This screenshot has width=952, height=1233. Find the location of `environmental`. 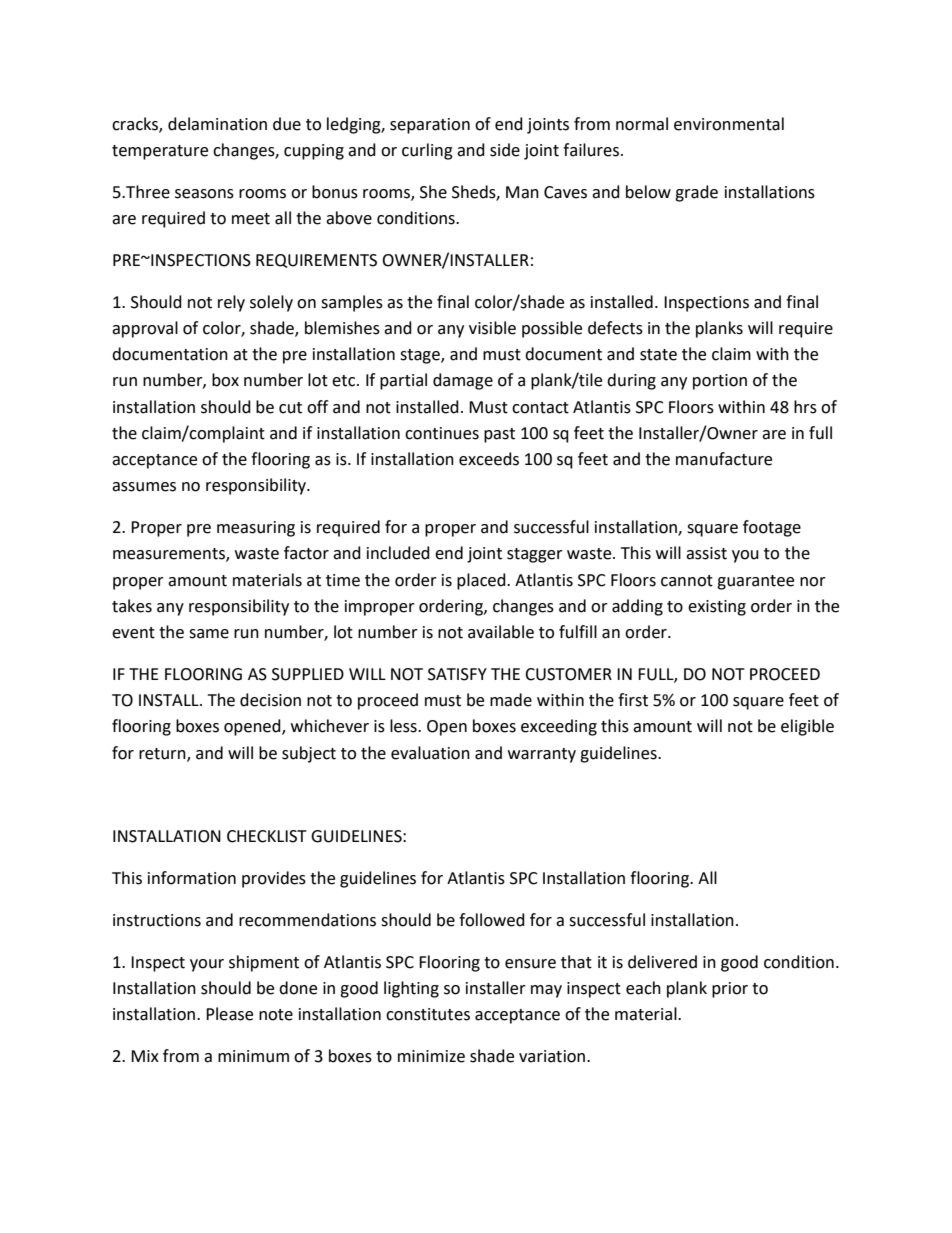

environmental is located at coordinates (729, 124).
